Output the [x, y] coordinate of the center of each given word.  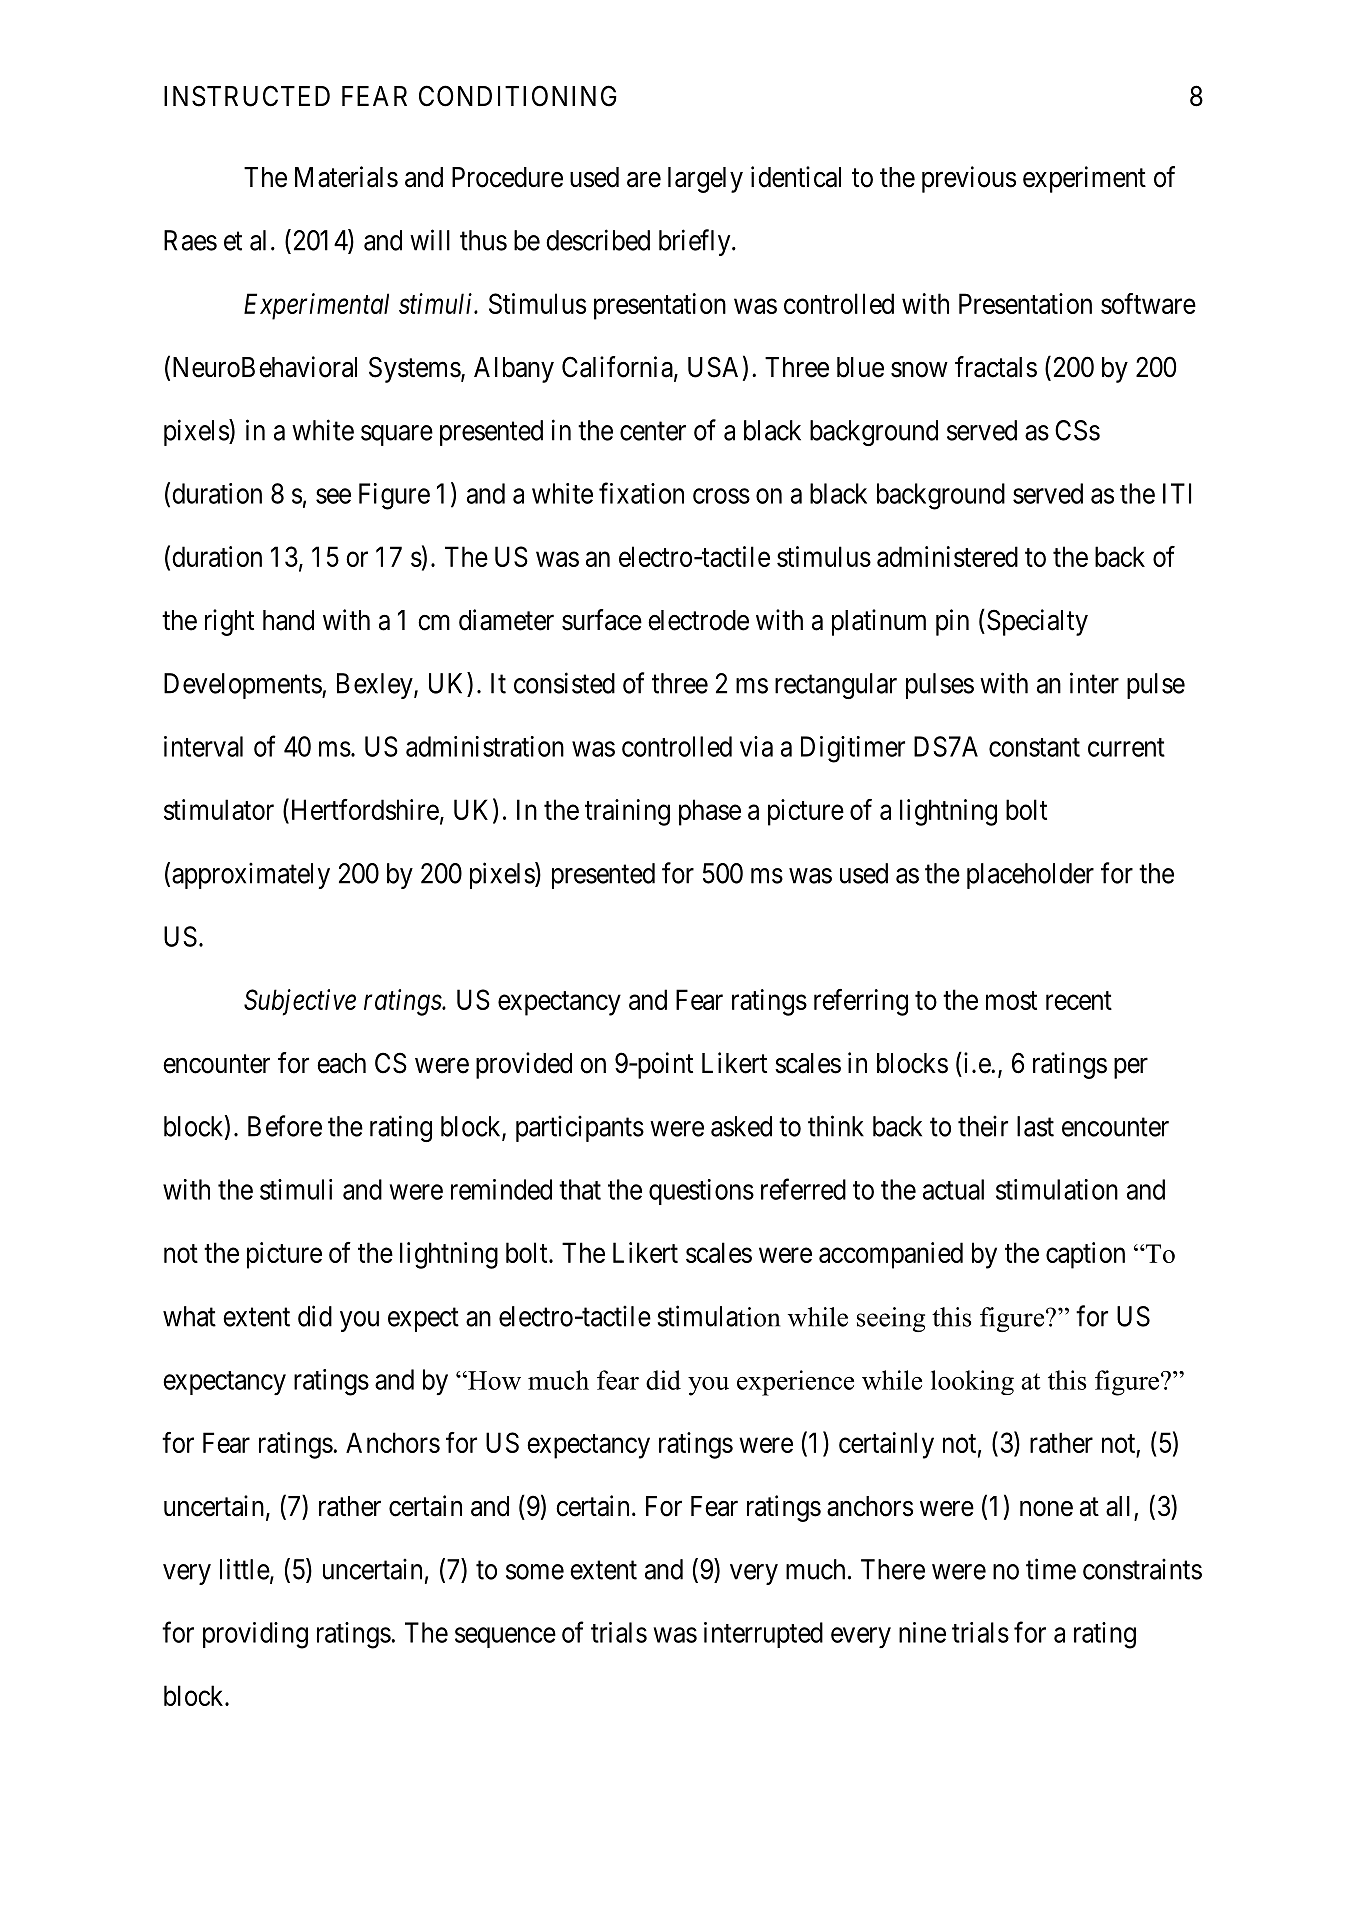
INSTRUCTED [247, 96]
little [245, 1569]
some [535, 1572]
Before [285, 1126]
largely [705, 180]
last [1035, 1126]
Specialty [1037, 622]
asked [741, 1126]
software [1148, 303]
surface [602, 620]
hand [288, 620]
